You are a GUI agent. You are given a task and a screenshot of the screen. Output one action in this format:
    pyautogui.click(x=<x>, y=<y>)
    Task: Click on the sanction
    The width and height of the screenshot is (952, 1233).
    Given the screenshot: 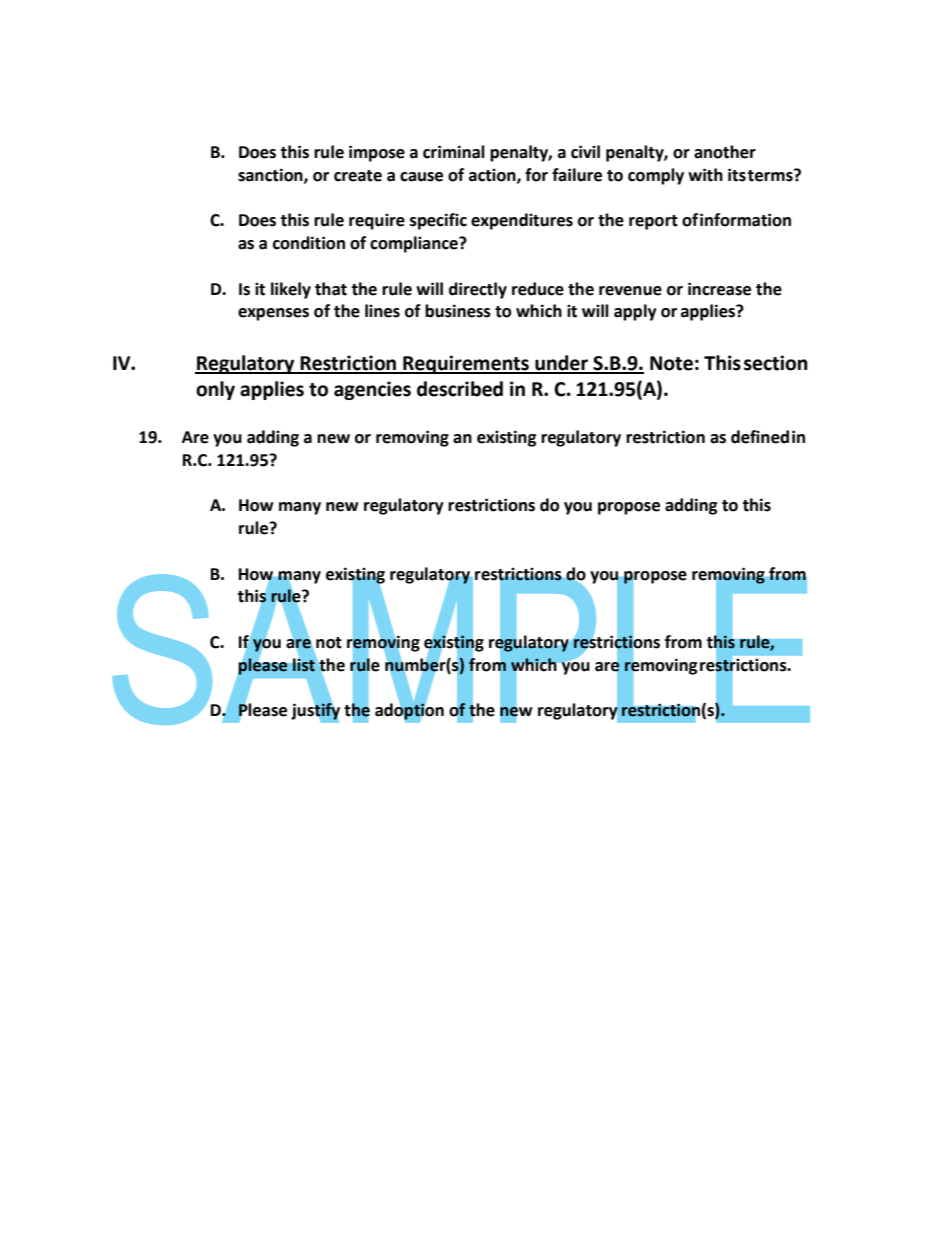 What is the action you would take?
    pyautogui.click(x=271, y=175)
